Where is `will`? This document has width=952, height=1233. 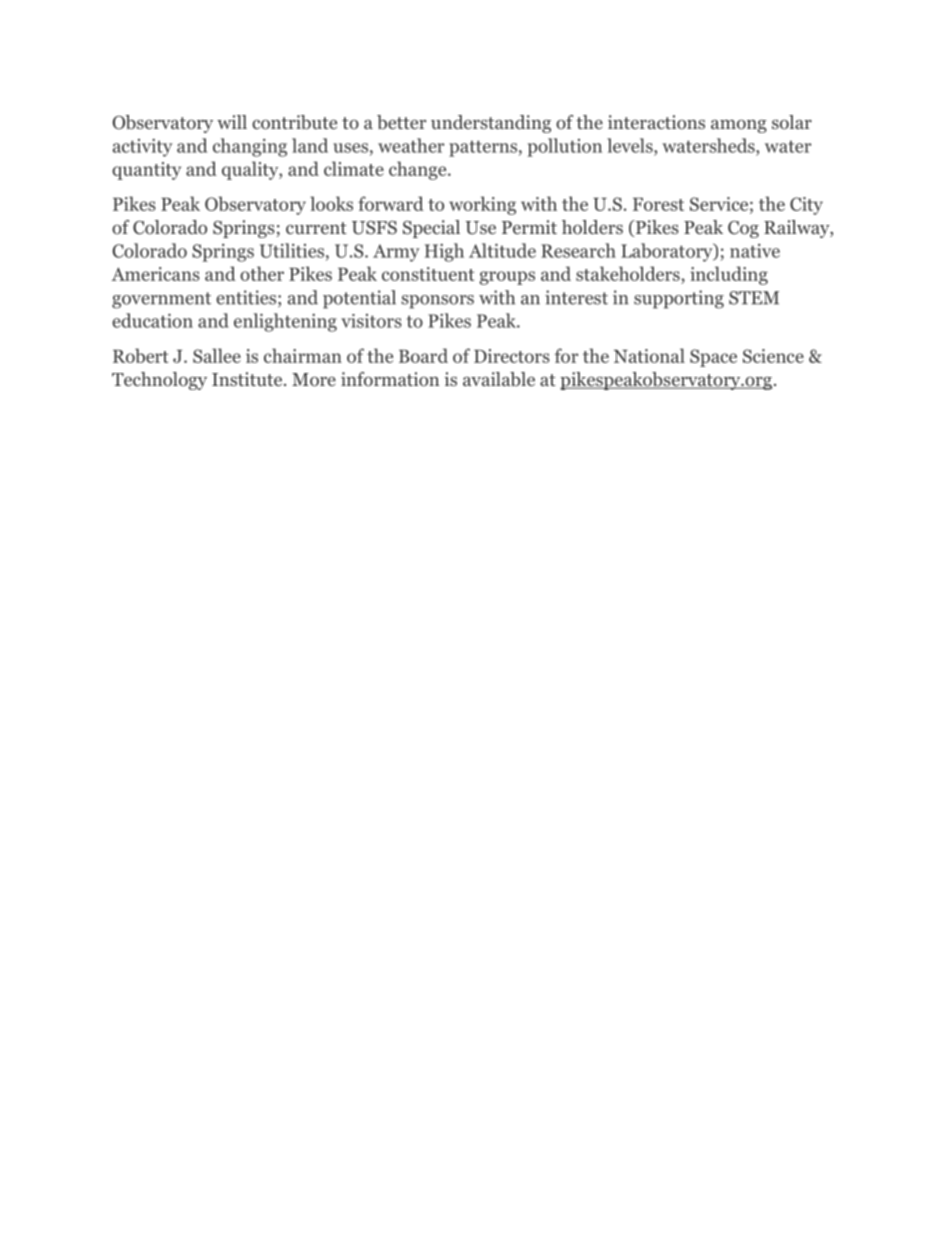 will is located at coordinates (232, 122).
